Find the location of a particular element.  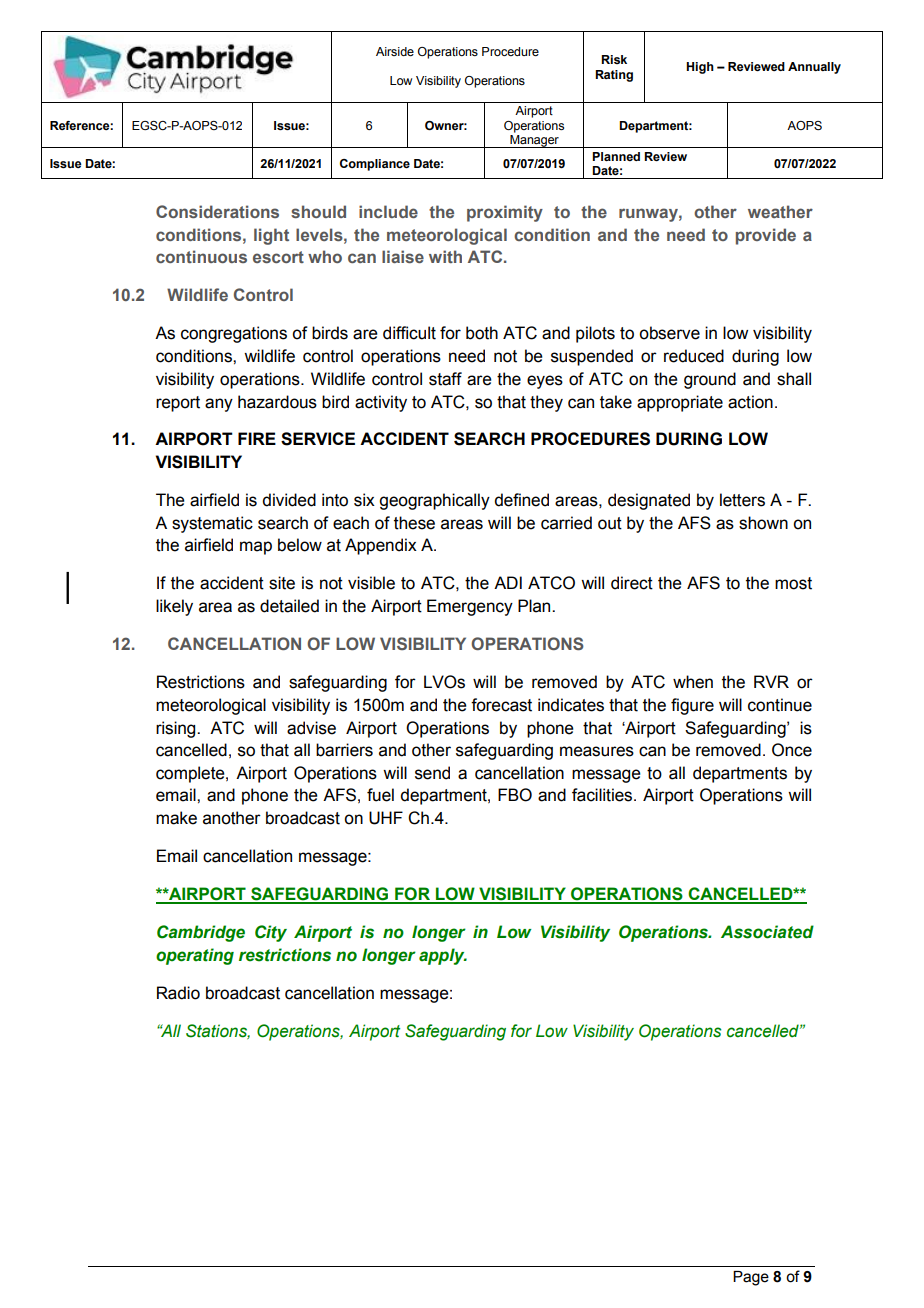

FBO is located at coordinates (515, 795).
